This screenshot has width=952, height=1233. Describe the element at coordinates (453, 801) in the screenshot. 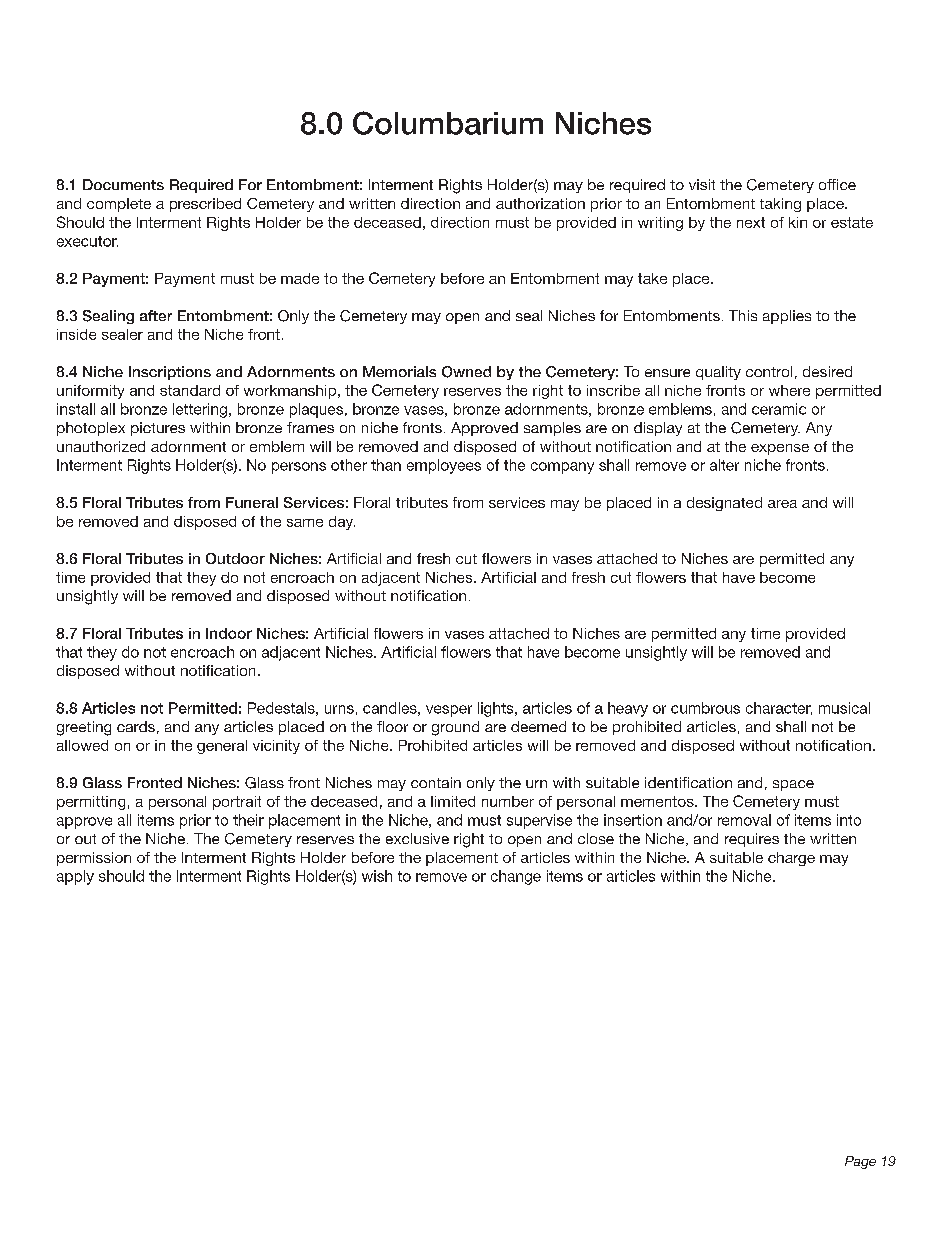

I see `limited` at that location.
